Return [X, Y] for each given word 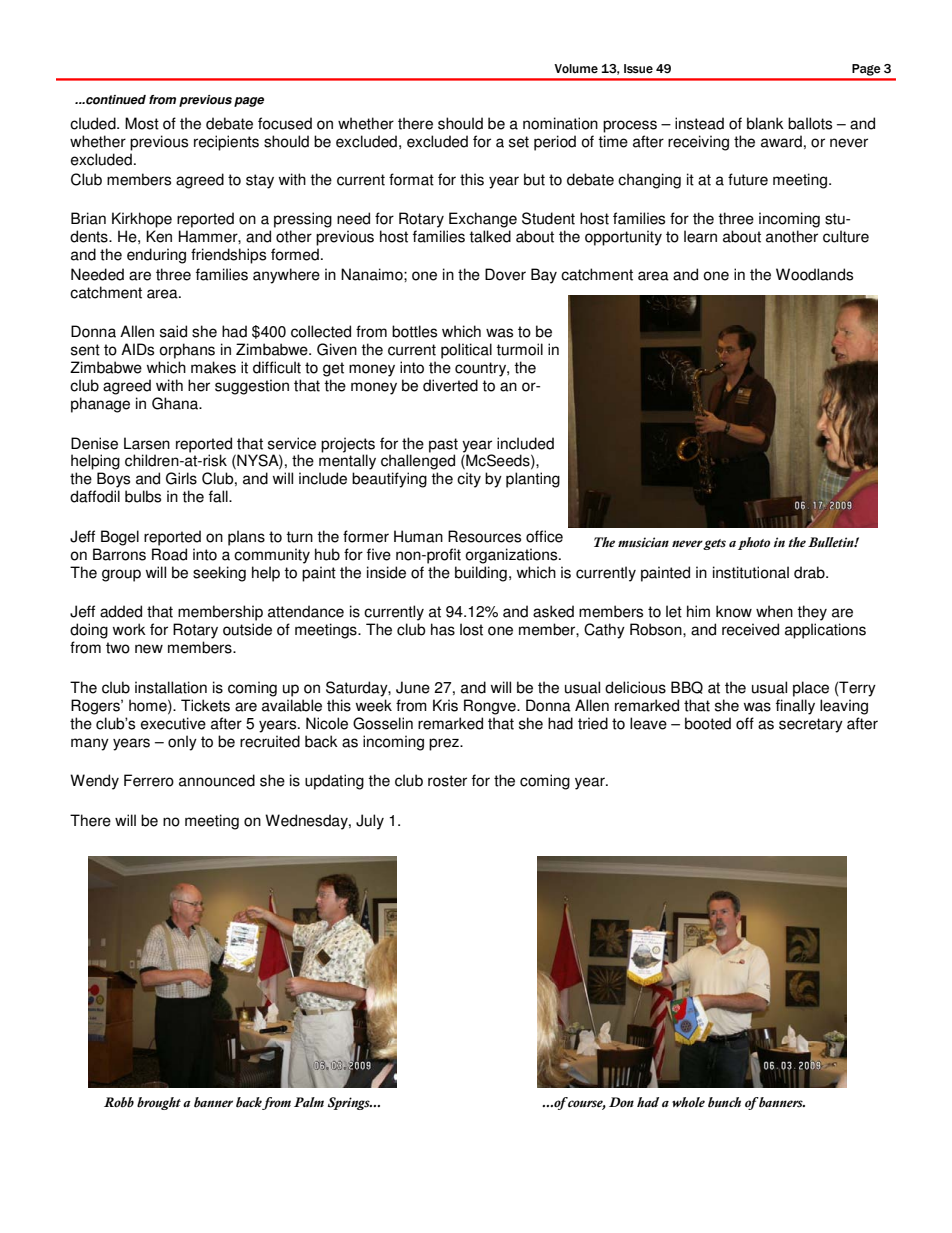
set [519, 142]
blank [765, 123]
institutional [751, 572]
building [481, 574]
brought [159, 1103]
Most [142, 123]
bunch [724, 1102]
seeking [219, 574]
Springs [350, 1103]
